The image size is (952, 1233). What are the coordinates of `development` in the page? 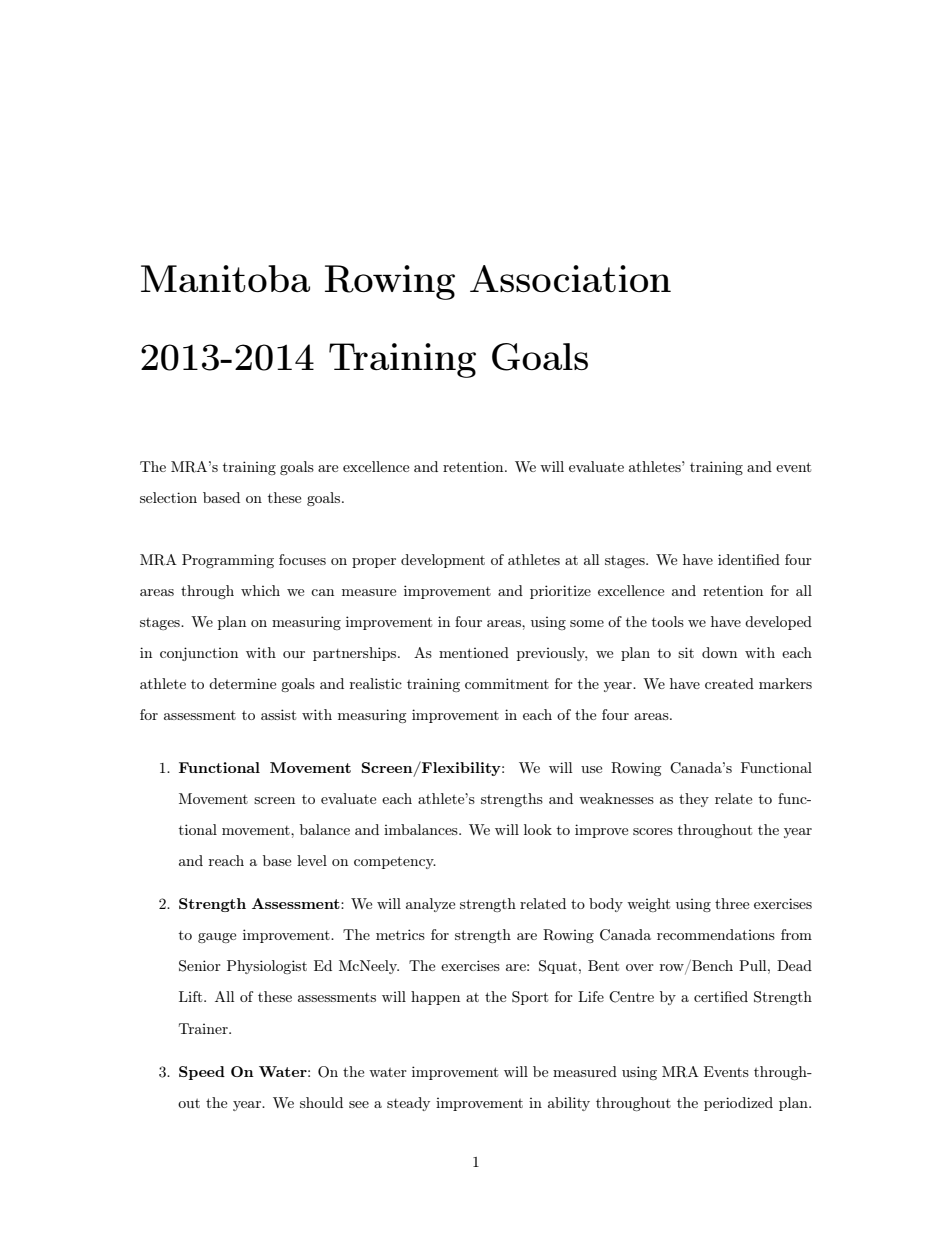 It's located at (443, 561).
